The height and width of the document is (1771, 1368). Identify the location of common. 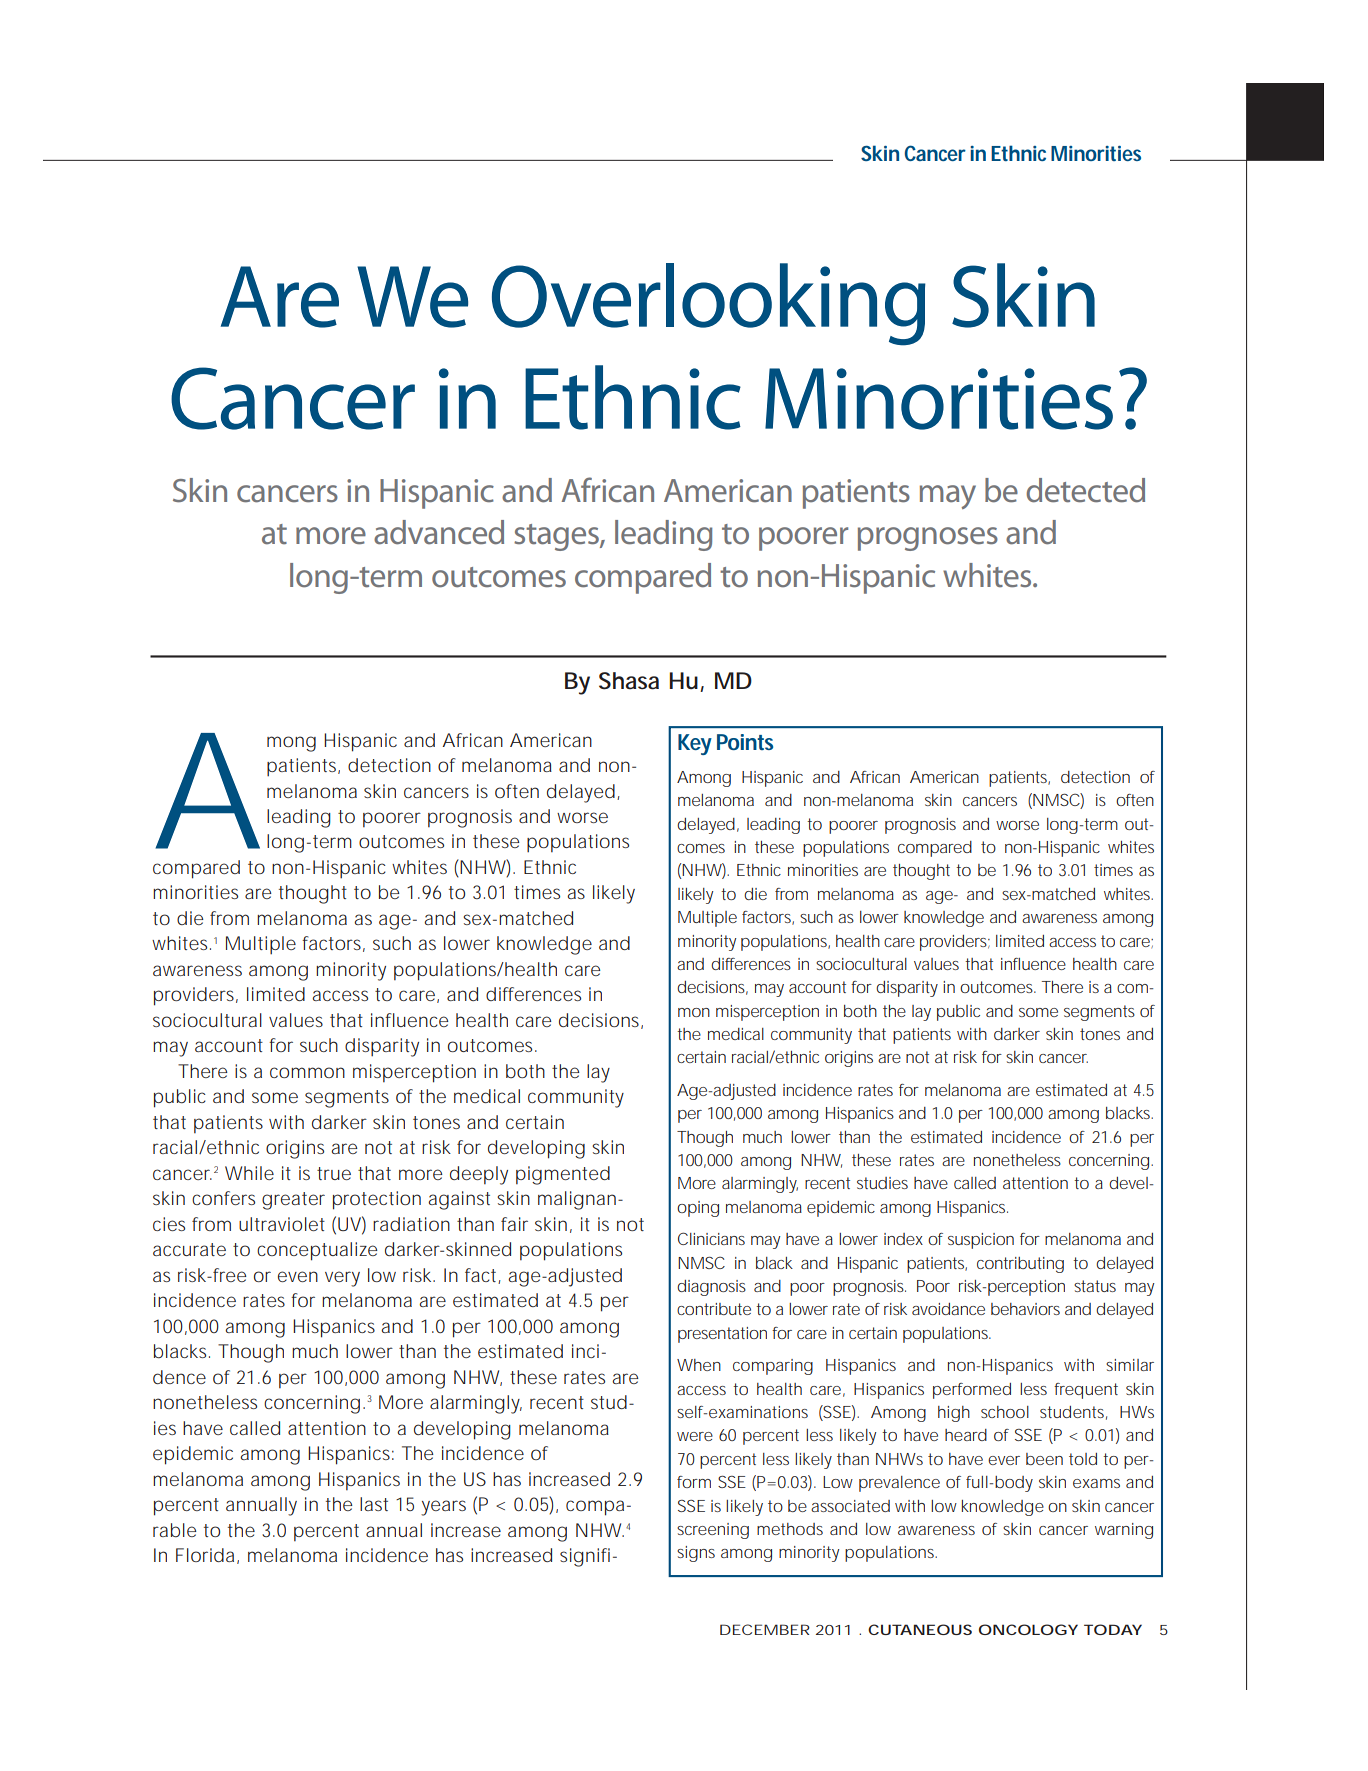
(307, 1072).
